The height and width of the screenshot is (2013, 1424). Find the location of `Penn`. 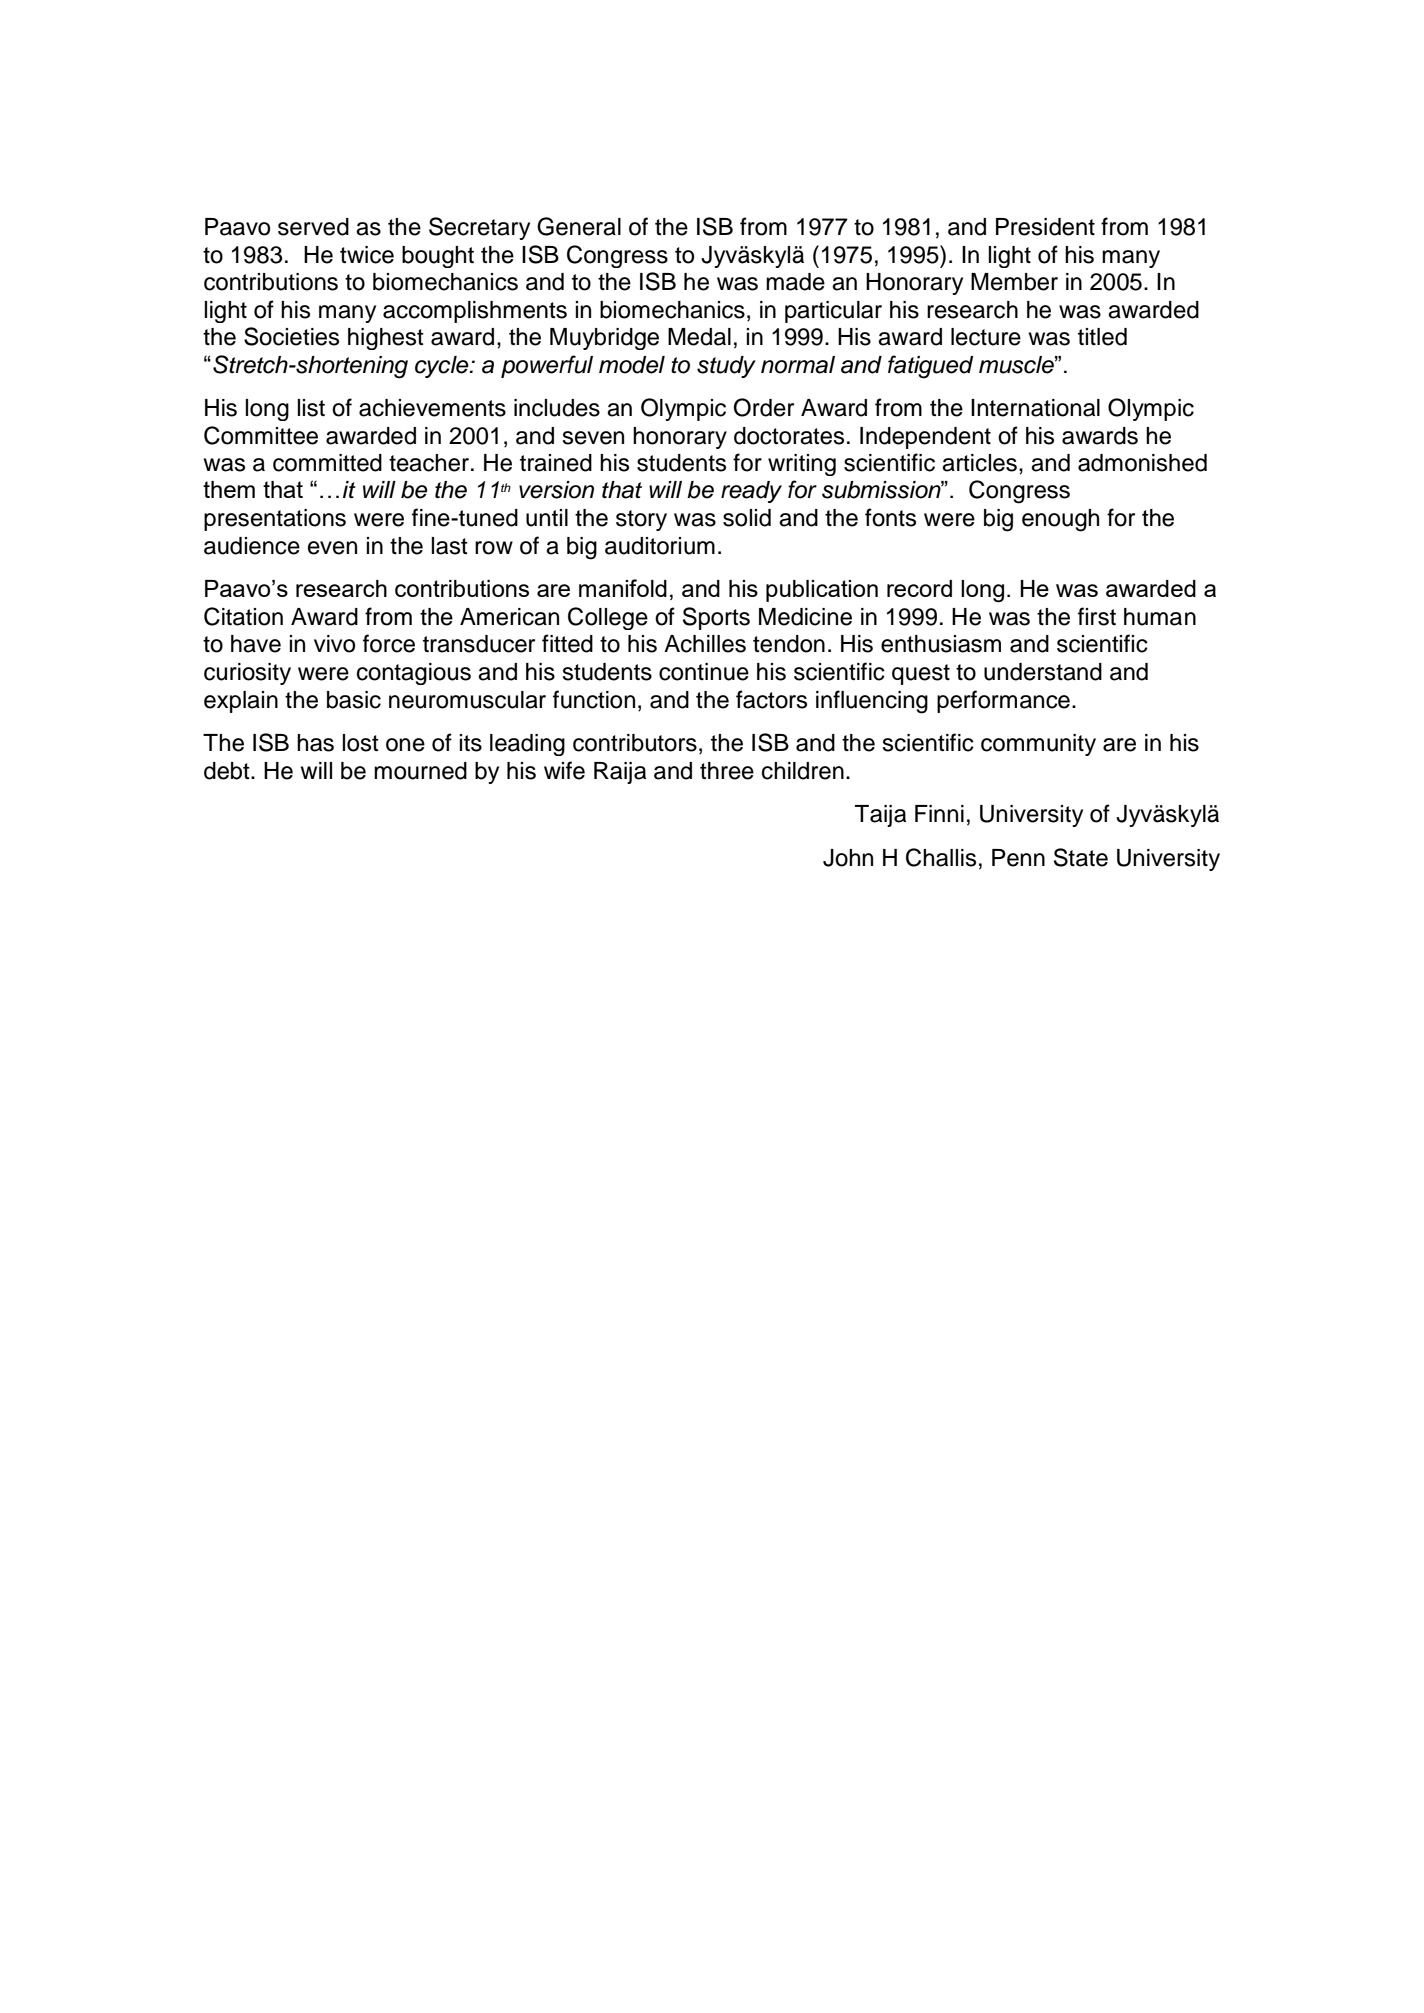

Penn is located at coordinates (1018, 858).
